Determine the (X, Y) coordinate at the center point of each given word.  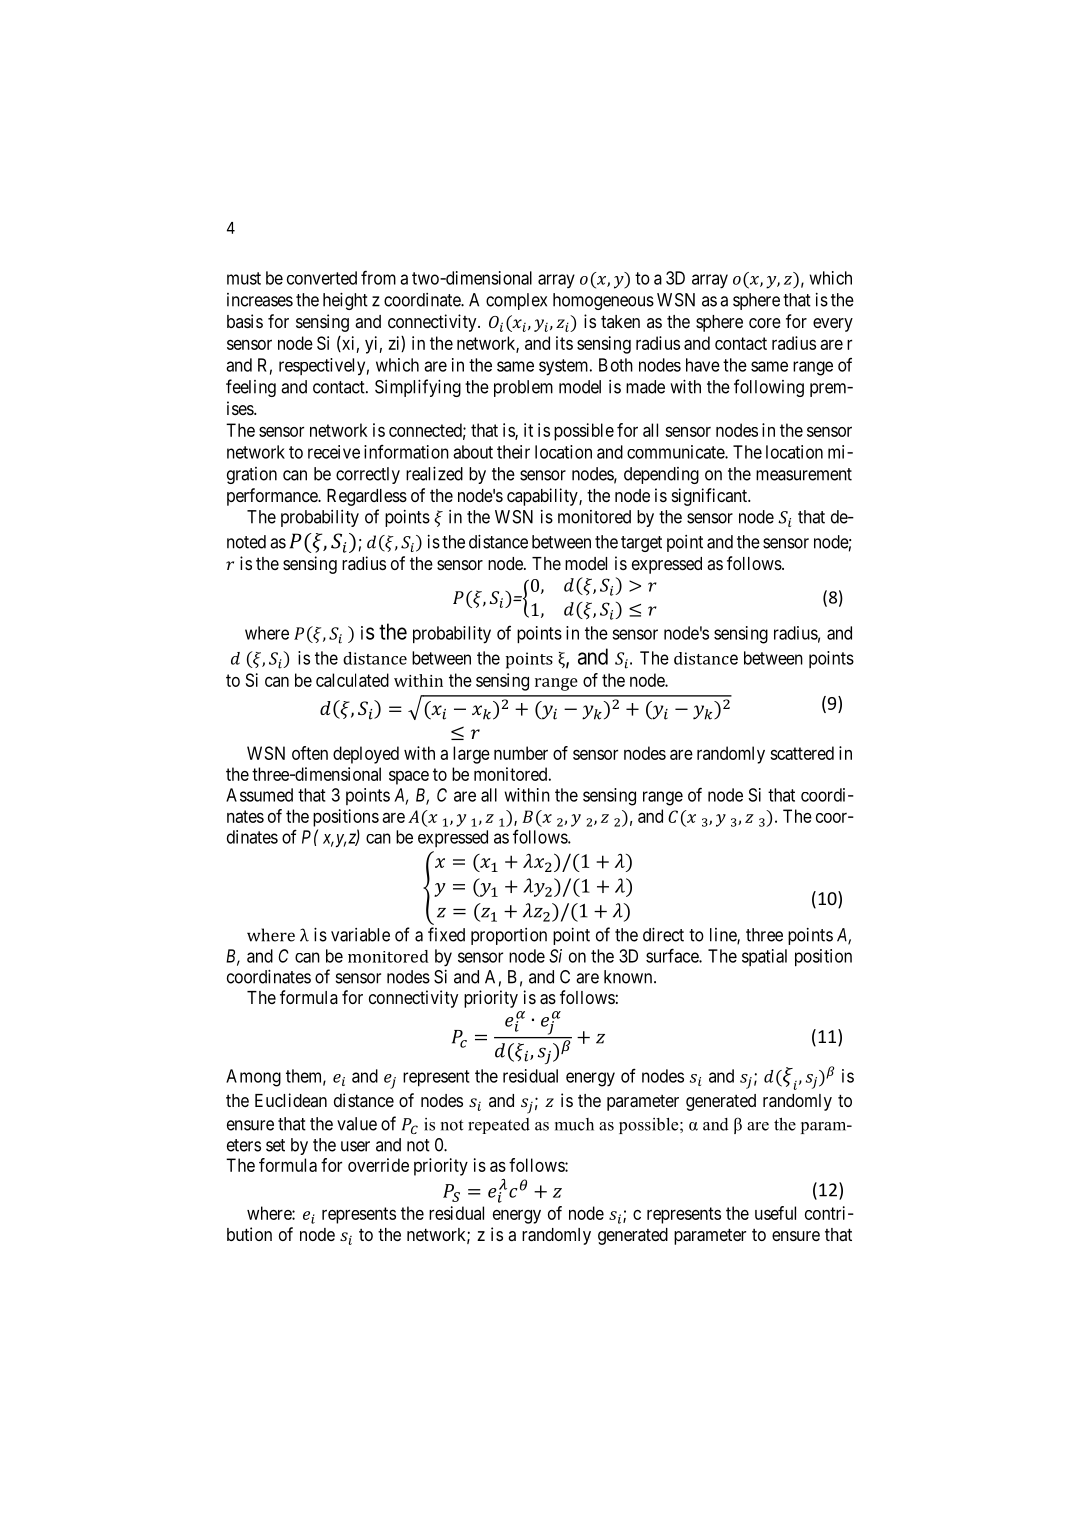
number (521, 753)
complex (516, 301)
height (345, 301)
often (310, 753)
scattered (802, 753)
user (355, 1146)
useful (775, 1213)
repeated (499, 1126)
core (765, 323)
